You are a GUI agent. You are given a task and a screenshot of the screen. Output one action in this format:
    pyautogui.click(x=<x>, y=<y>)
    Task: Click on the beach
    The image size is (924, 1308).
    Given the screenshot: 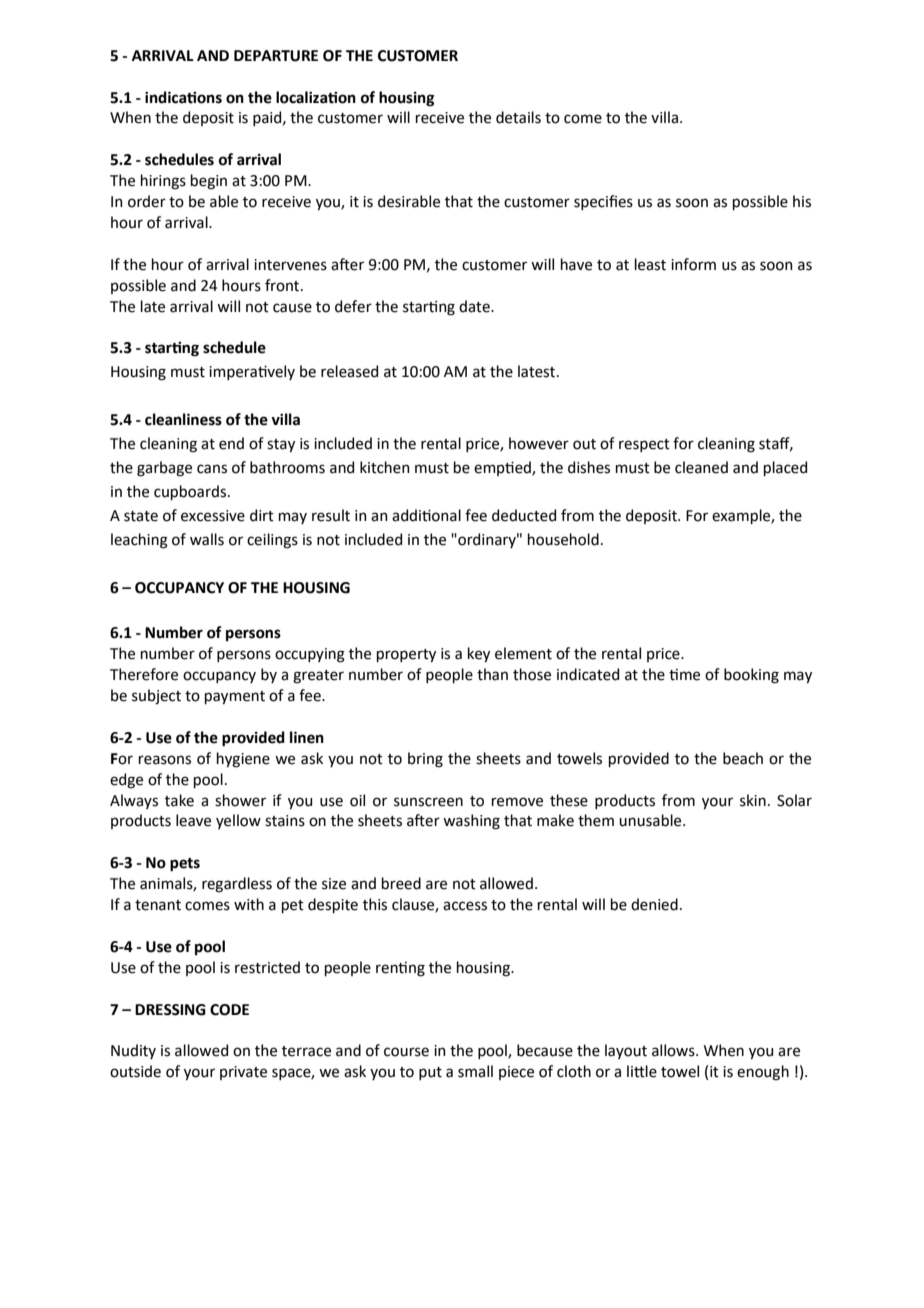 What is the action you would take?
    pyautogui.click(x=743, y=758)
